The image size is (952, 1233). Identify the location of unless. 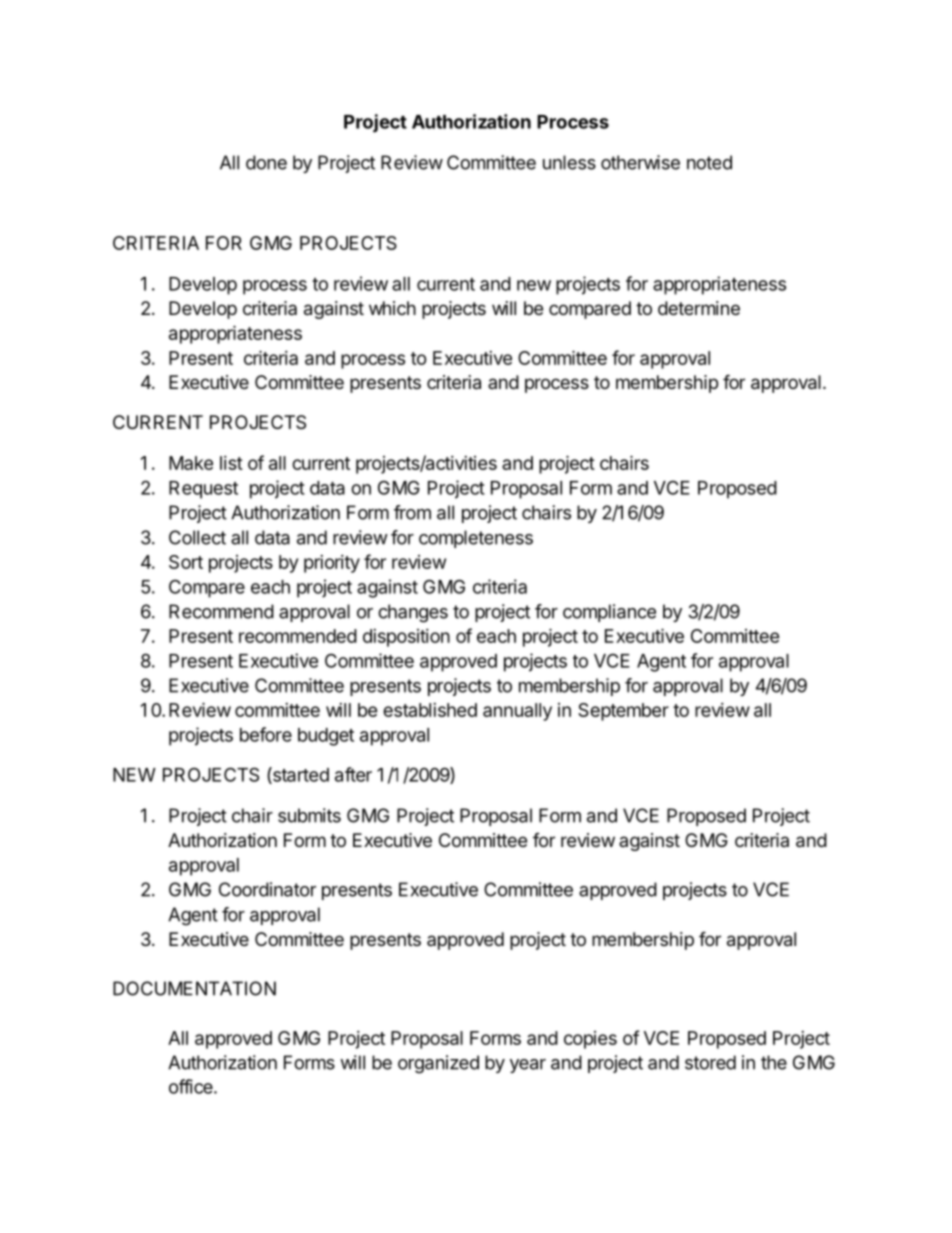
(569, 162).
